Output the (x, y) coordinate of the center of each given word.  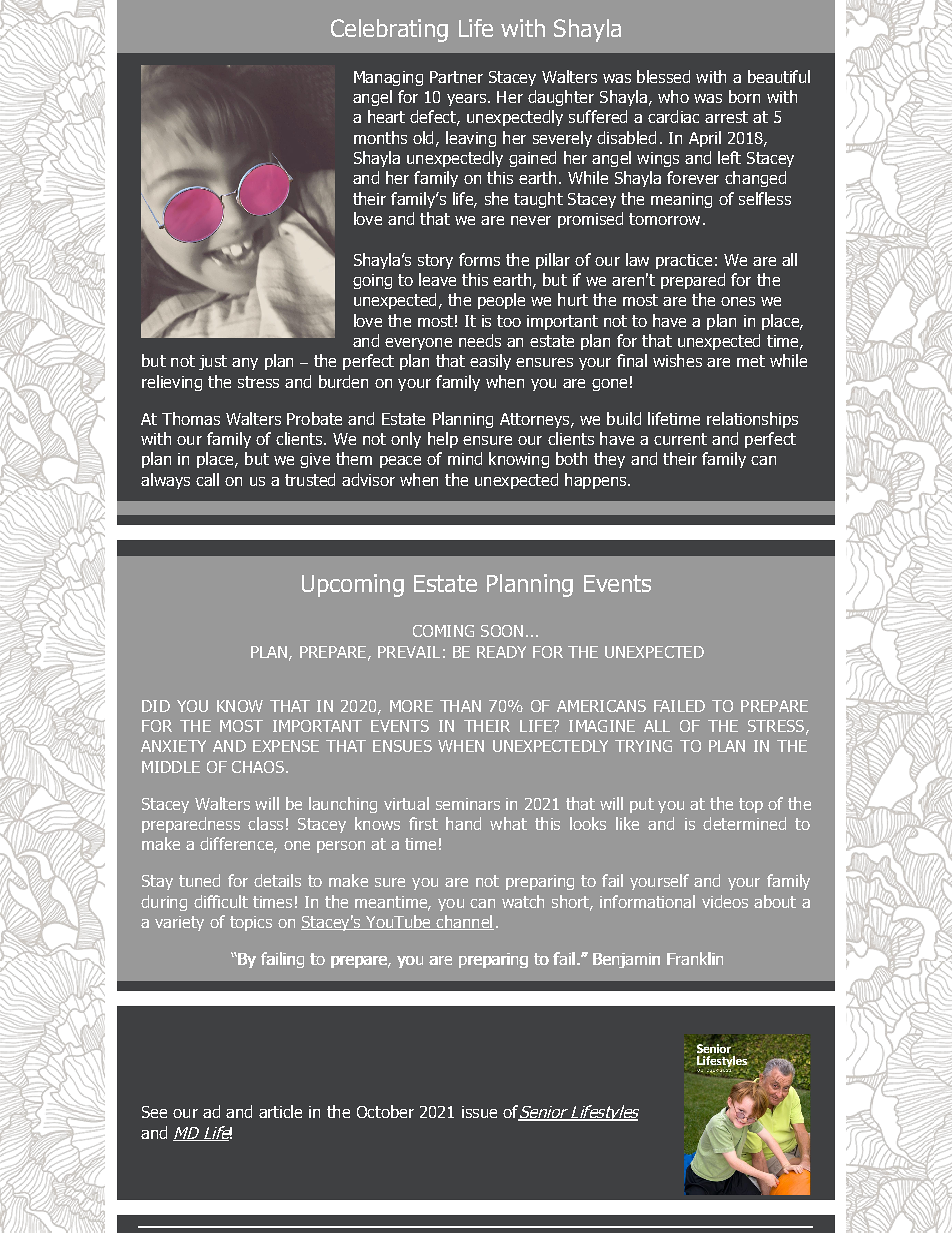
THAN (460, 706)
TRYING (643, 746)
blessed (663, 76)
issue (479, 1112)
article (280, 1111)
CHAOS (258, 767)
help (443, 440)
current (680, 439)
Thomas (191, 418)
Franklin (695, 958)
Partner (456, 77)
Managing (388, 78)
